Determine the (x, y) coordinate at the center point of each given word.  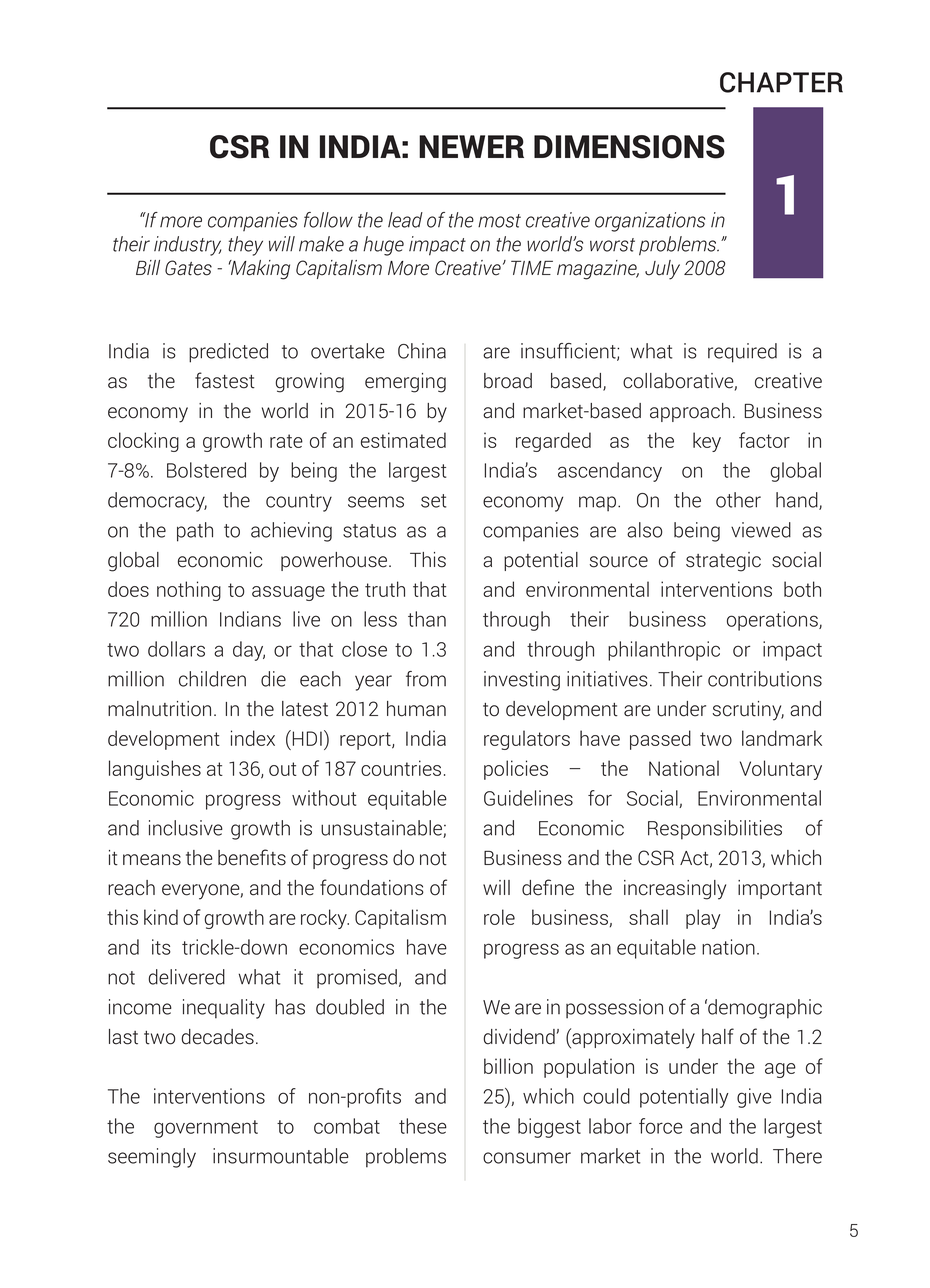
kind (161, 917)
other (738, 500)
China (422, 351)
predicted (228, 353)
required (742, 353)
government (206, 1129)
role (499, 917)
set (433, 501)
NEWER (471, 146)
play (703, 919)
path (195, 532)
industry (187, 246)
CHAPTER (781, 82)
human (416, 709)
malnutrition (159, 709)
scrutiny (748, 711)
